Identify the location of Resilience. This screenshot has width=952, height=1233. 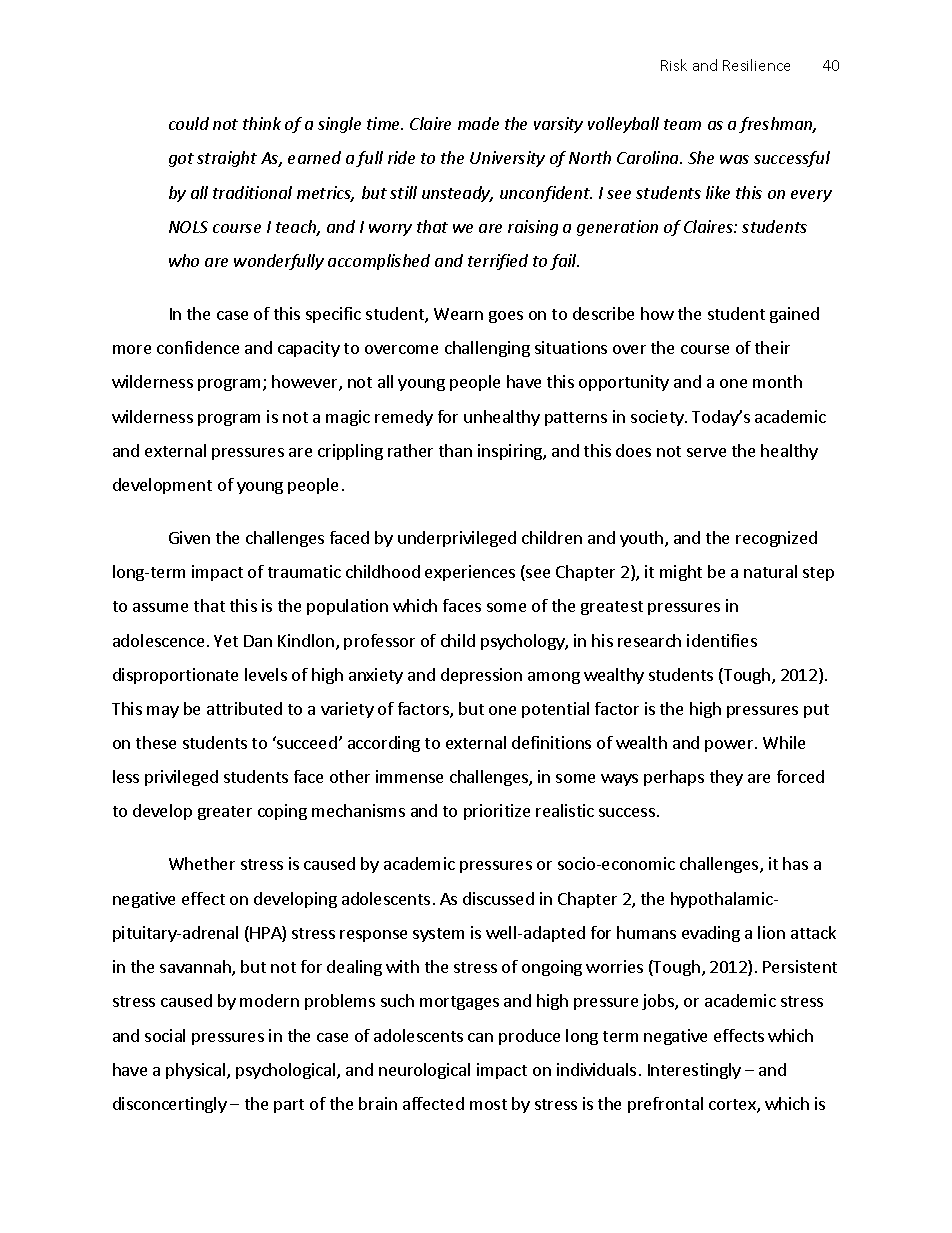
(756, 65).
